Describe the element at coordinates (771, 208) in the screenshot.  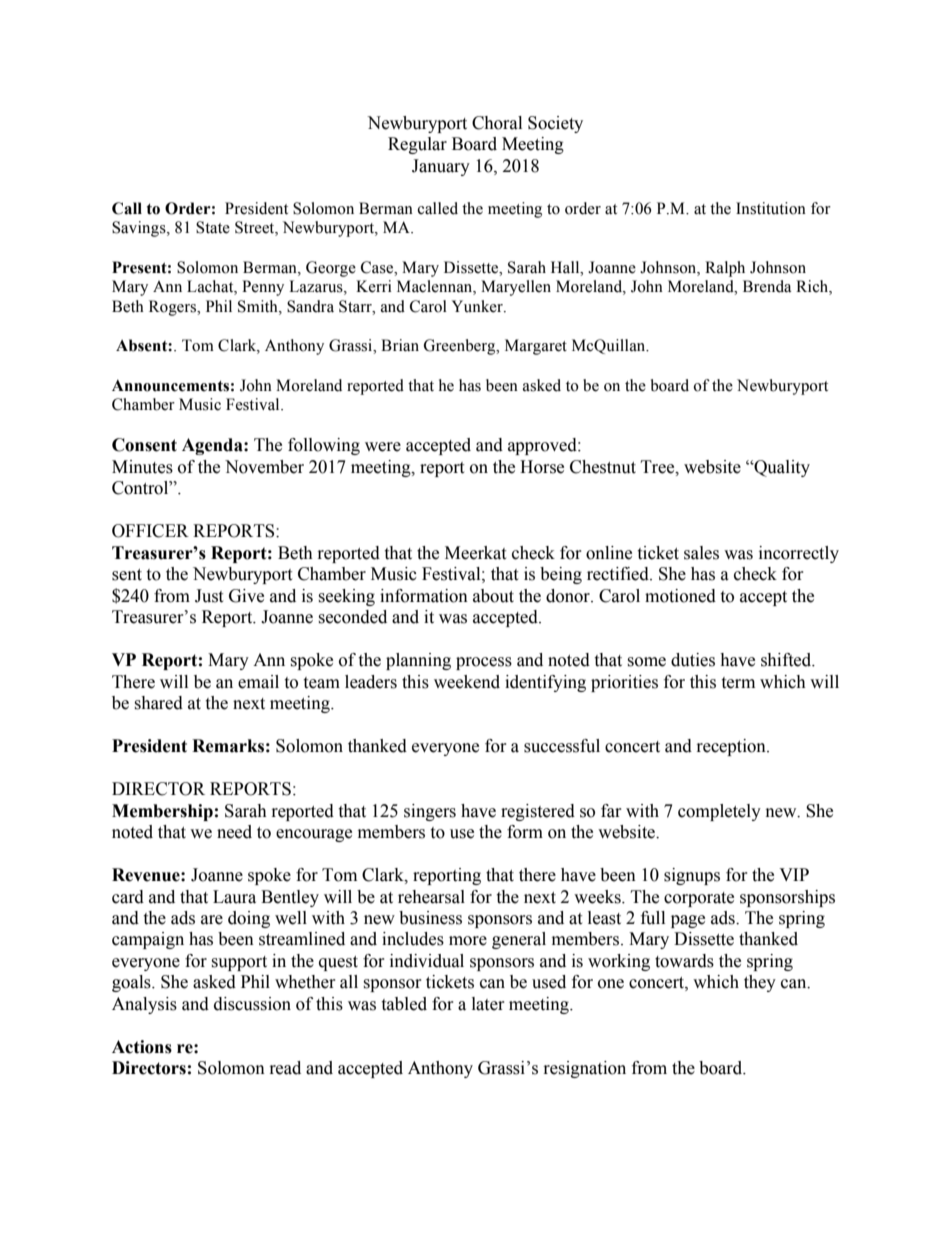
I see `Institution` at that location.
